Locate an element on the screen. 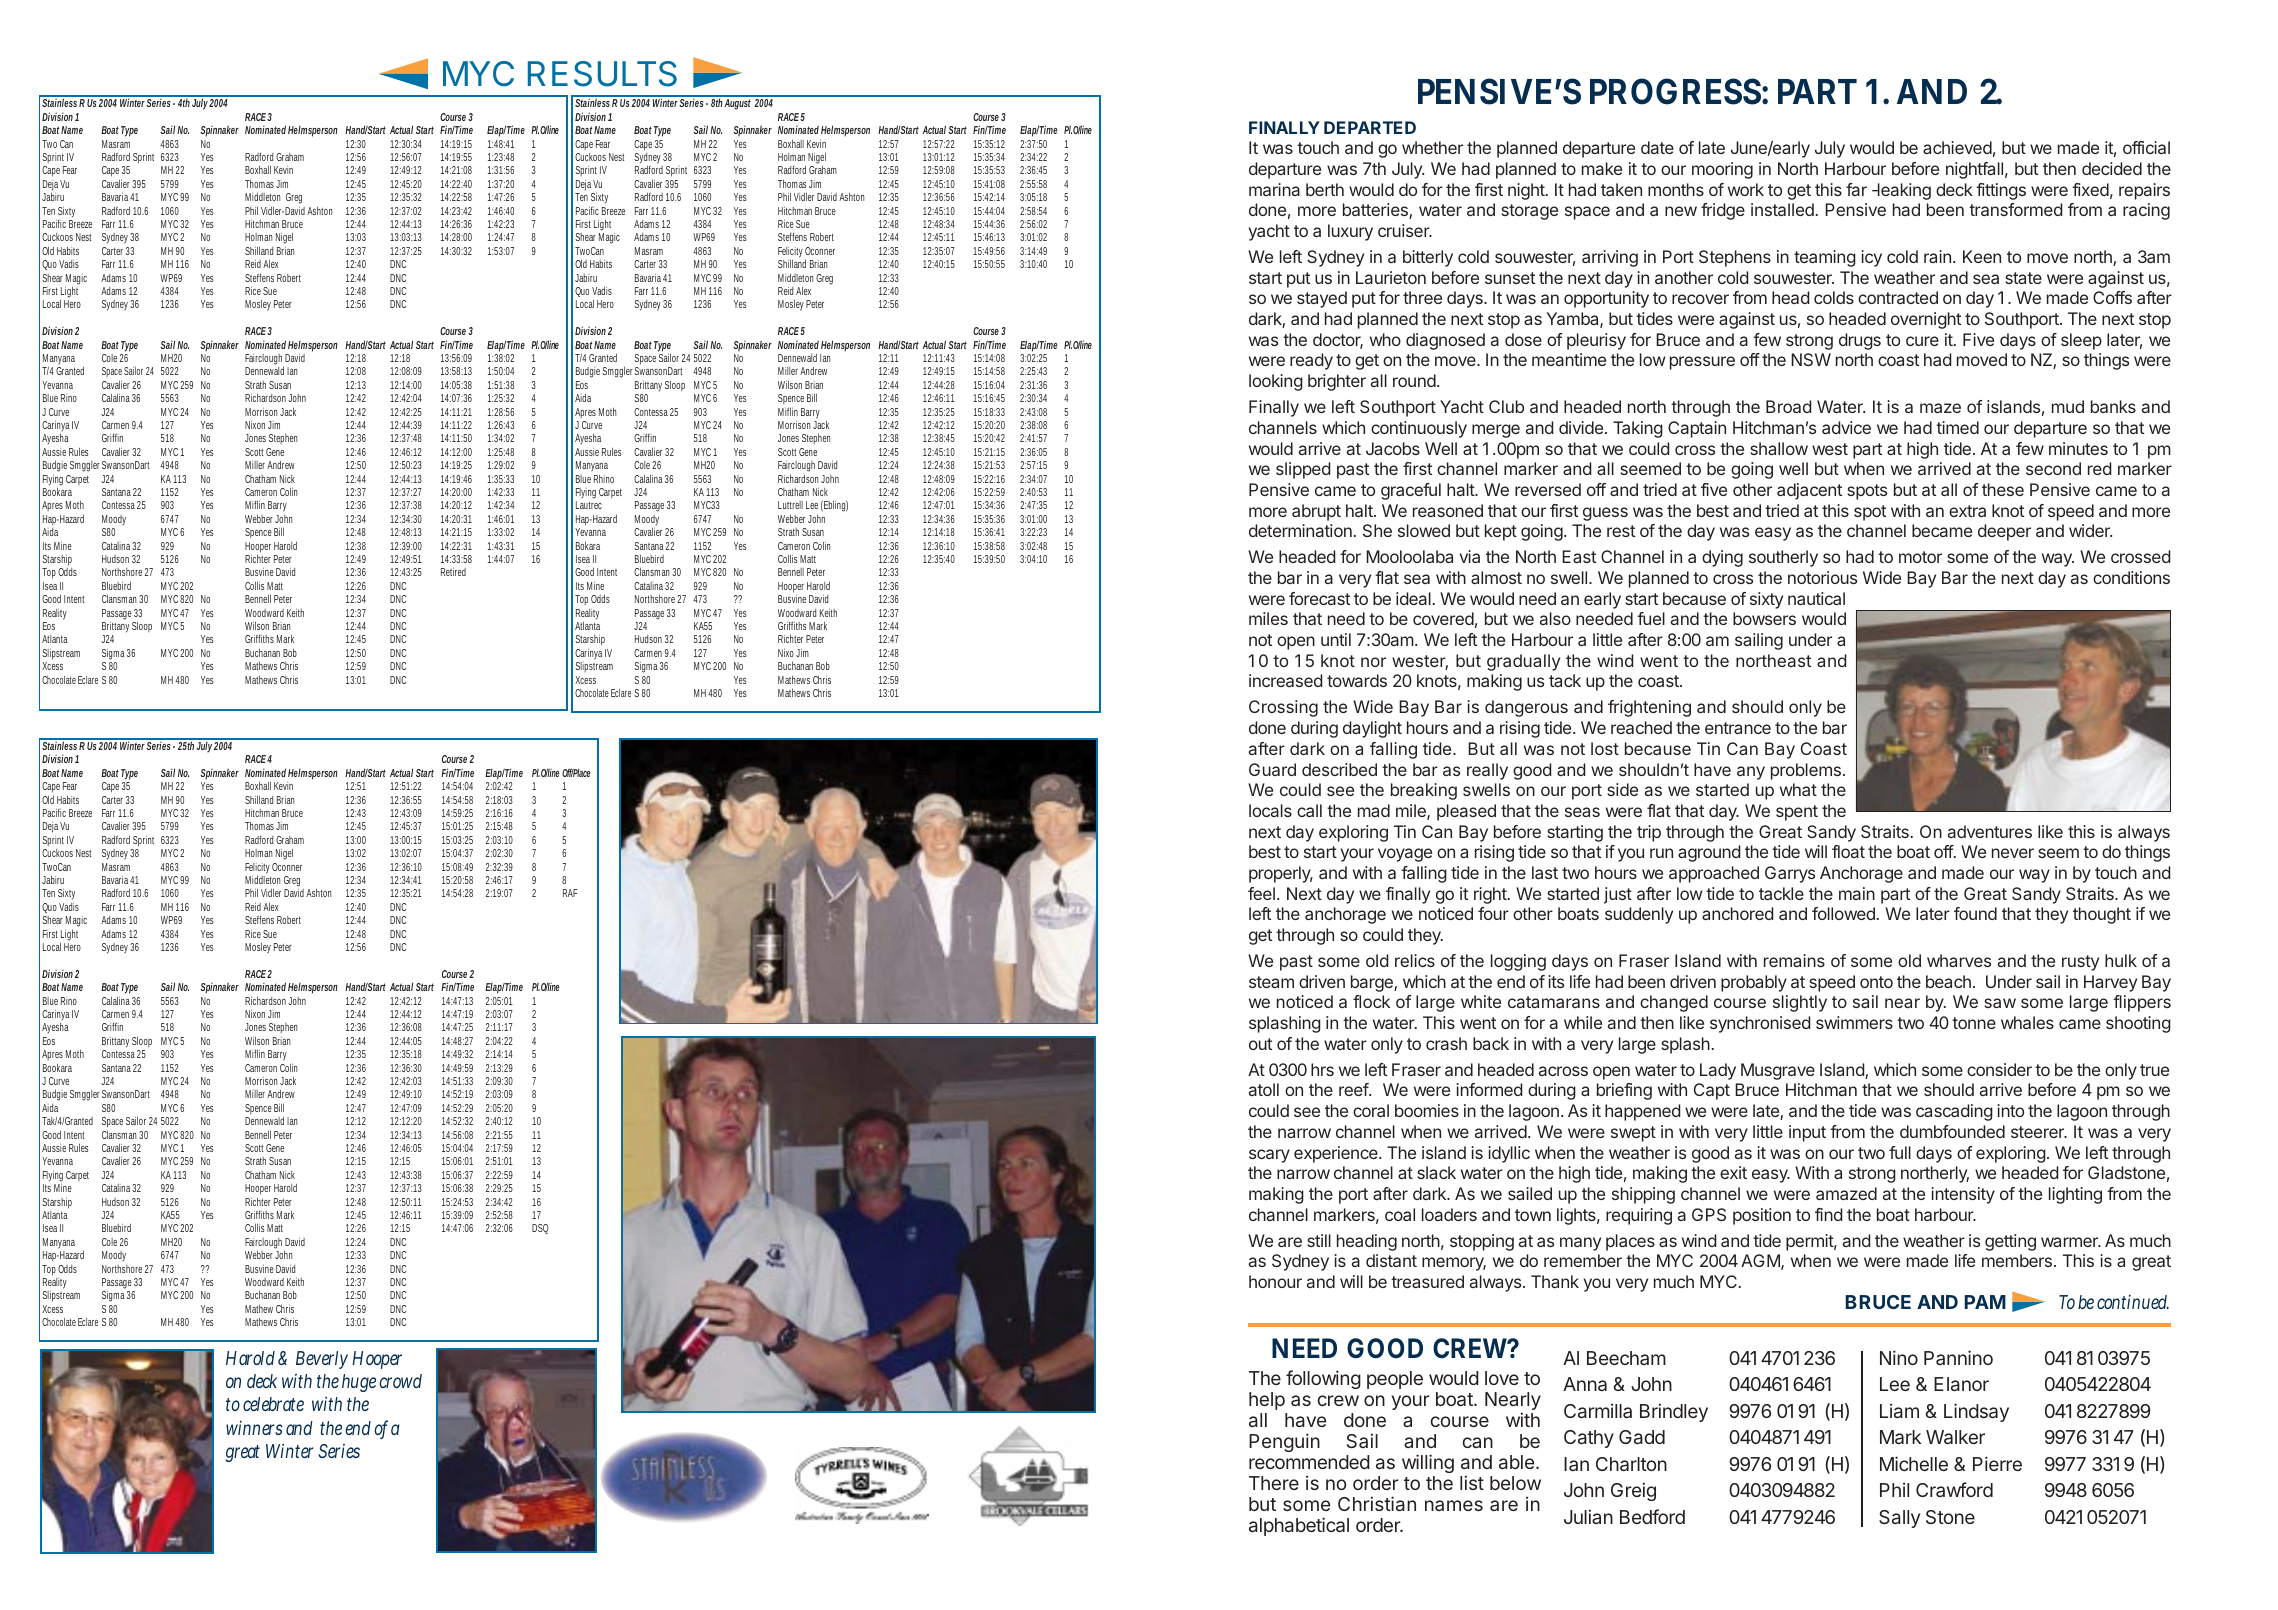  marina is located at coordinates (1274, 189).
